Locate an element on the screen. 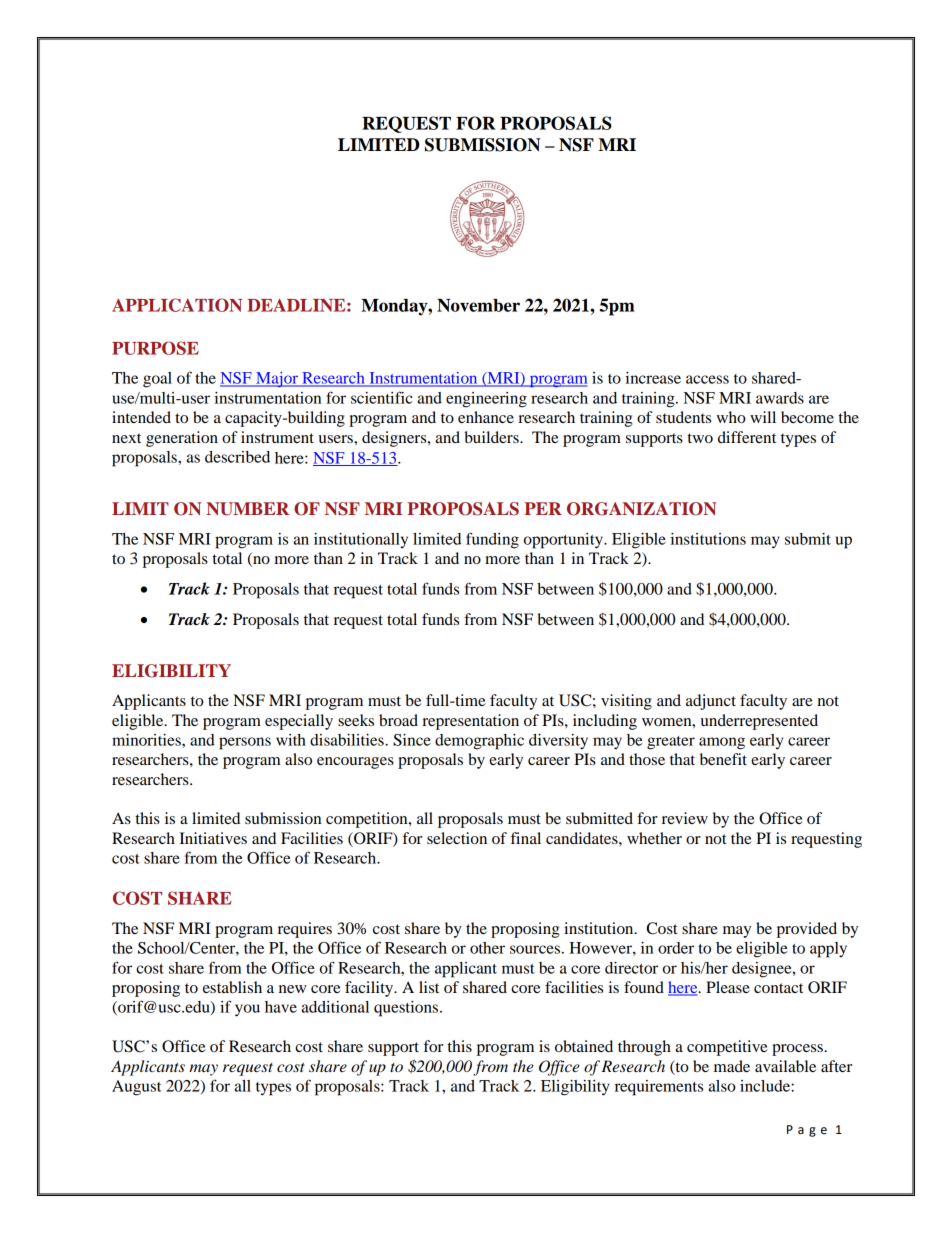 The image size is (952, 1233). other is located at coordinates (487, 948).
